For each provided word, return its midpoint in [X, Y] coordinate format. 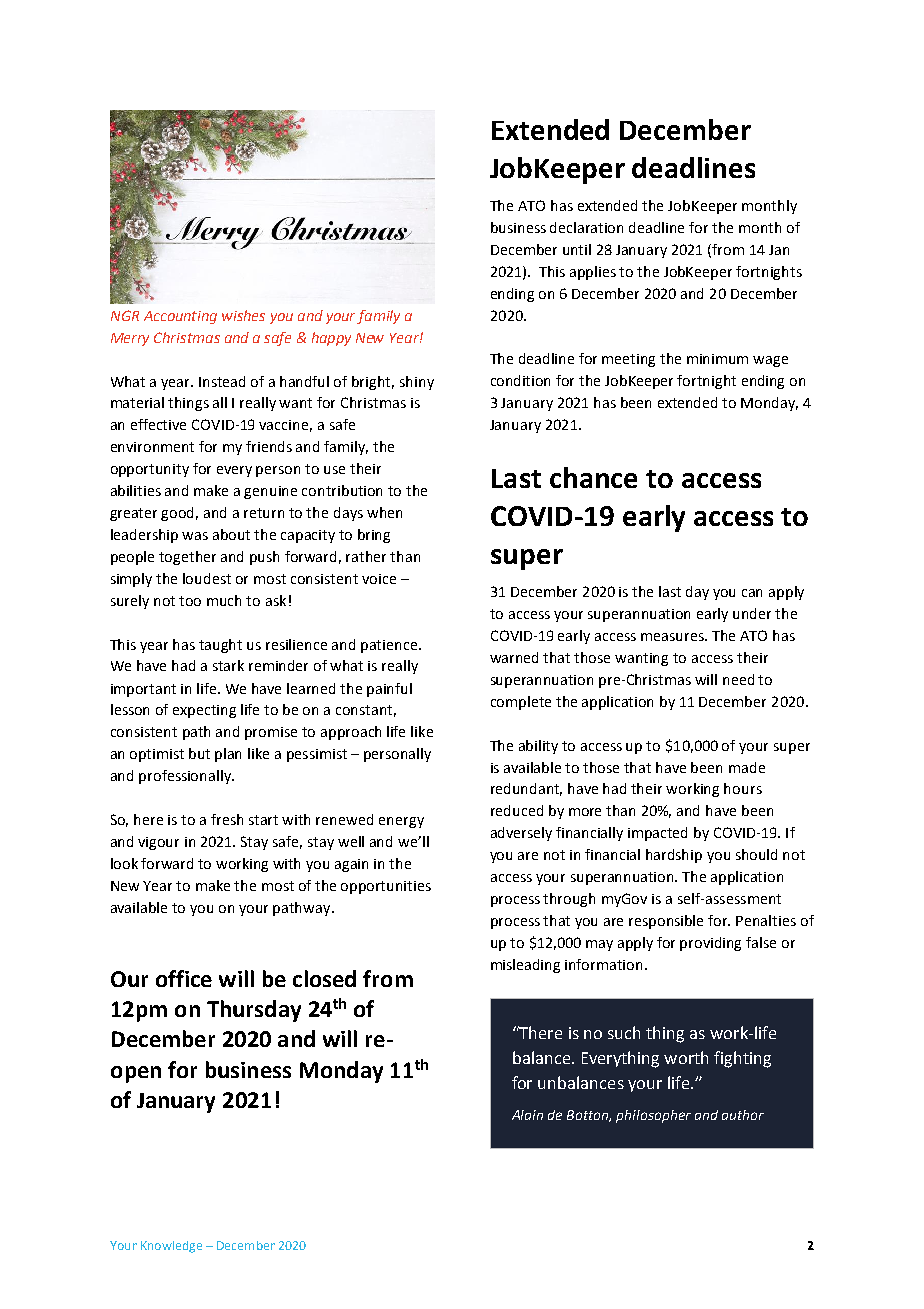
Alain [527, 1115]
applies [593, 273]
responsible [666, 922]
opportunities [386, 887]
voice [379, 579]
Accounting [180, 317]
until [577, 249]
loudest [207, 578]
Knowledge [171, 1247]
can [752, 593]
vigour [158, 843]
